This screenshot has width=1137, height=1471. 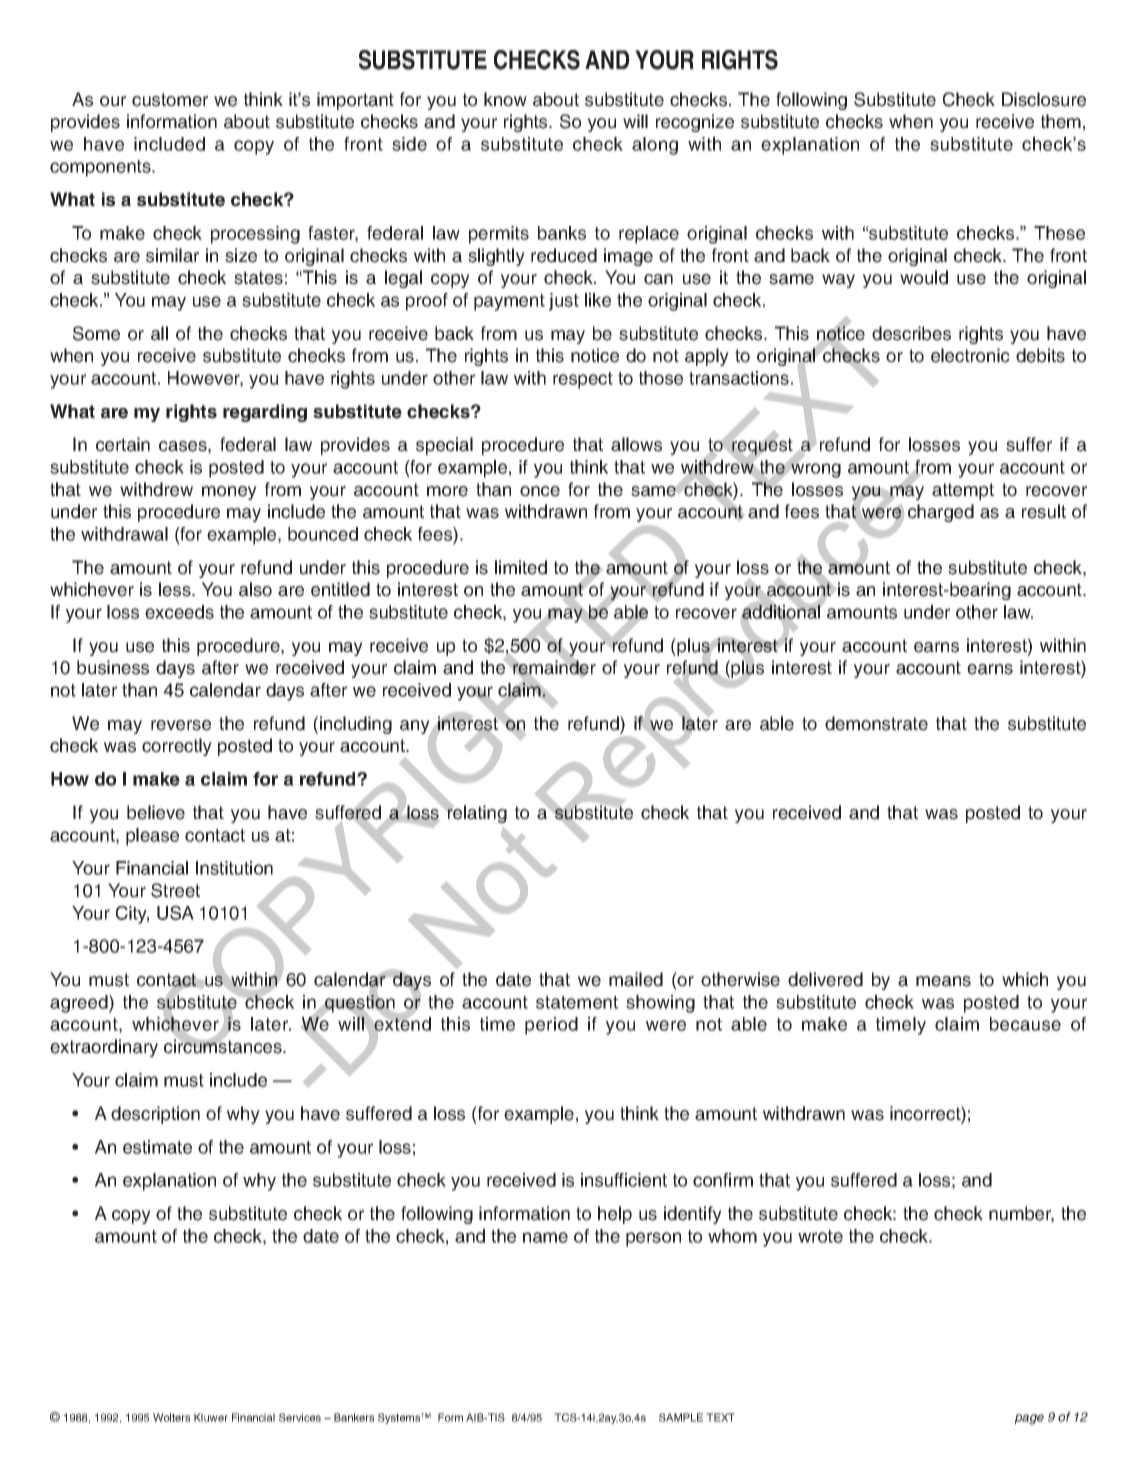 I want to click on customer, so click(x=170, y=100).
